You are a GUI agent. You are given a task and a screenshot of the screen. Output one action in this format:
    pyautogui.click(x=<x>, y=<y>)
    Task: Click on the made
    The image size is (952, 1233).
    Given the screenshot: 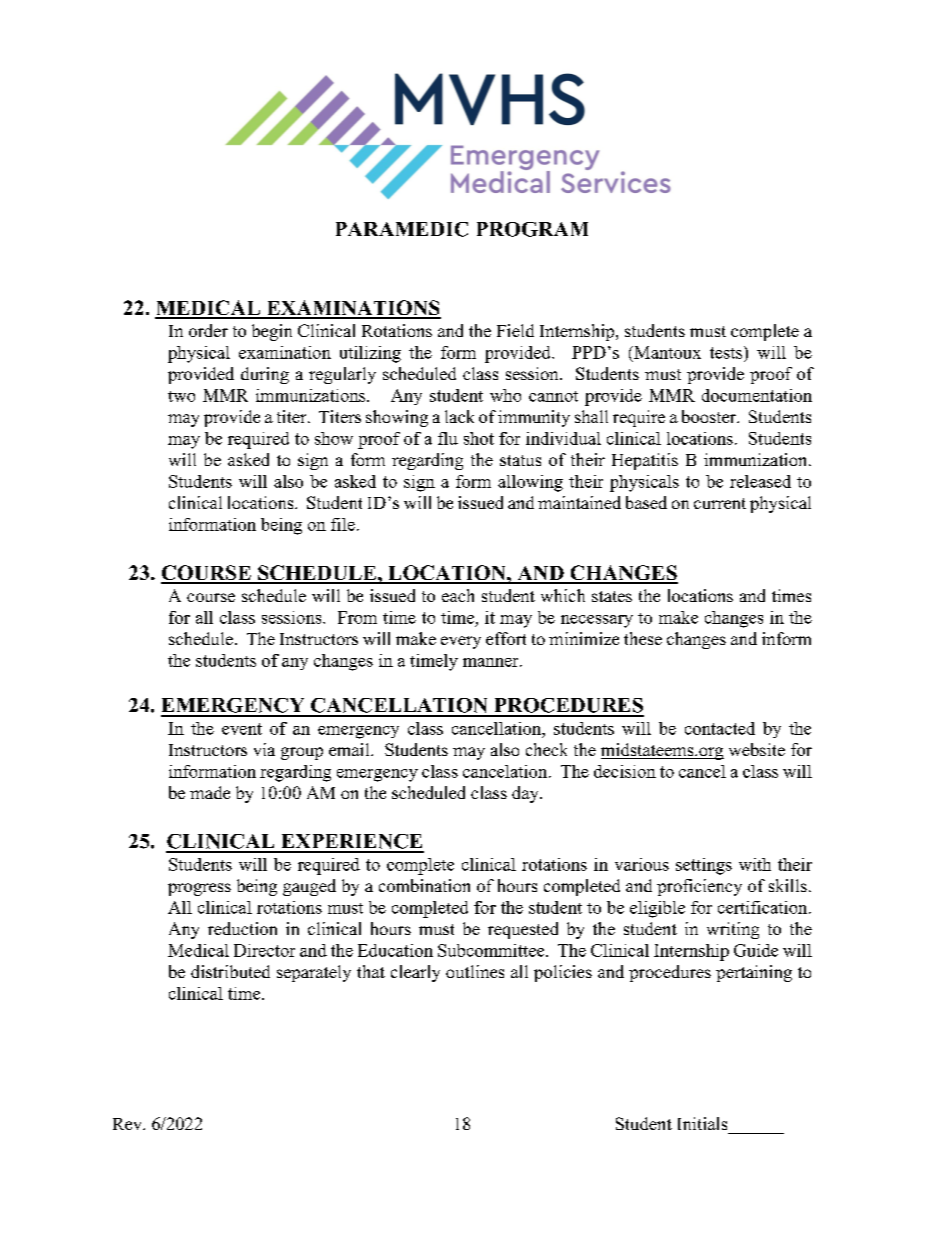 What is the action you would take?
    pyautogui.click(x=210, y=792)
